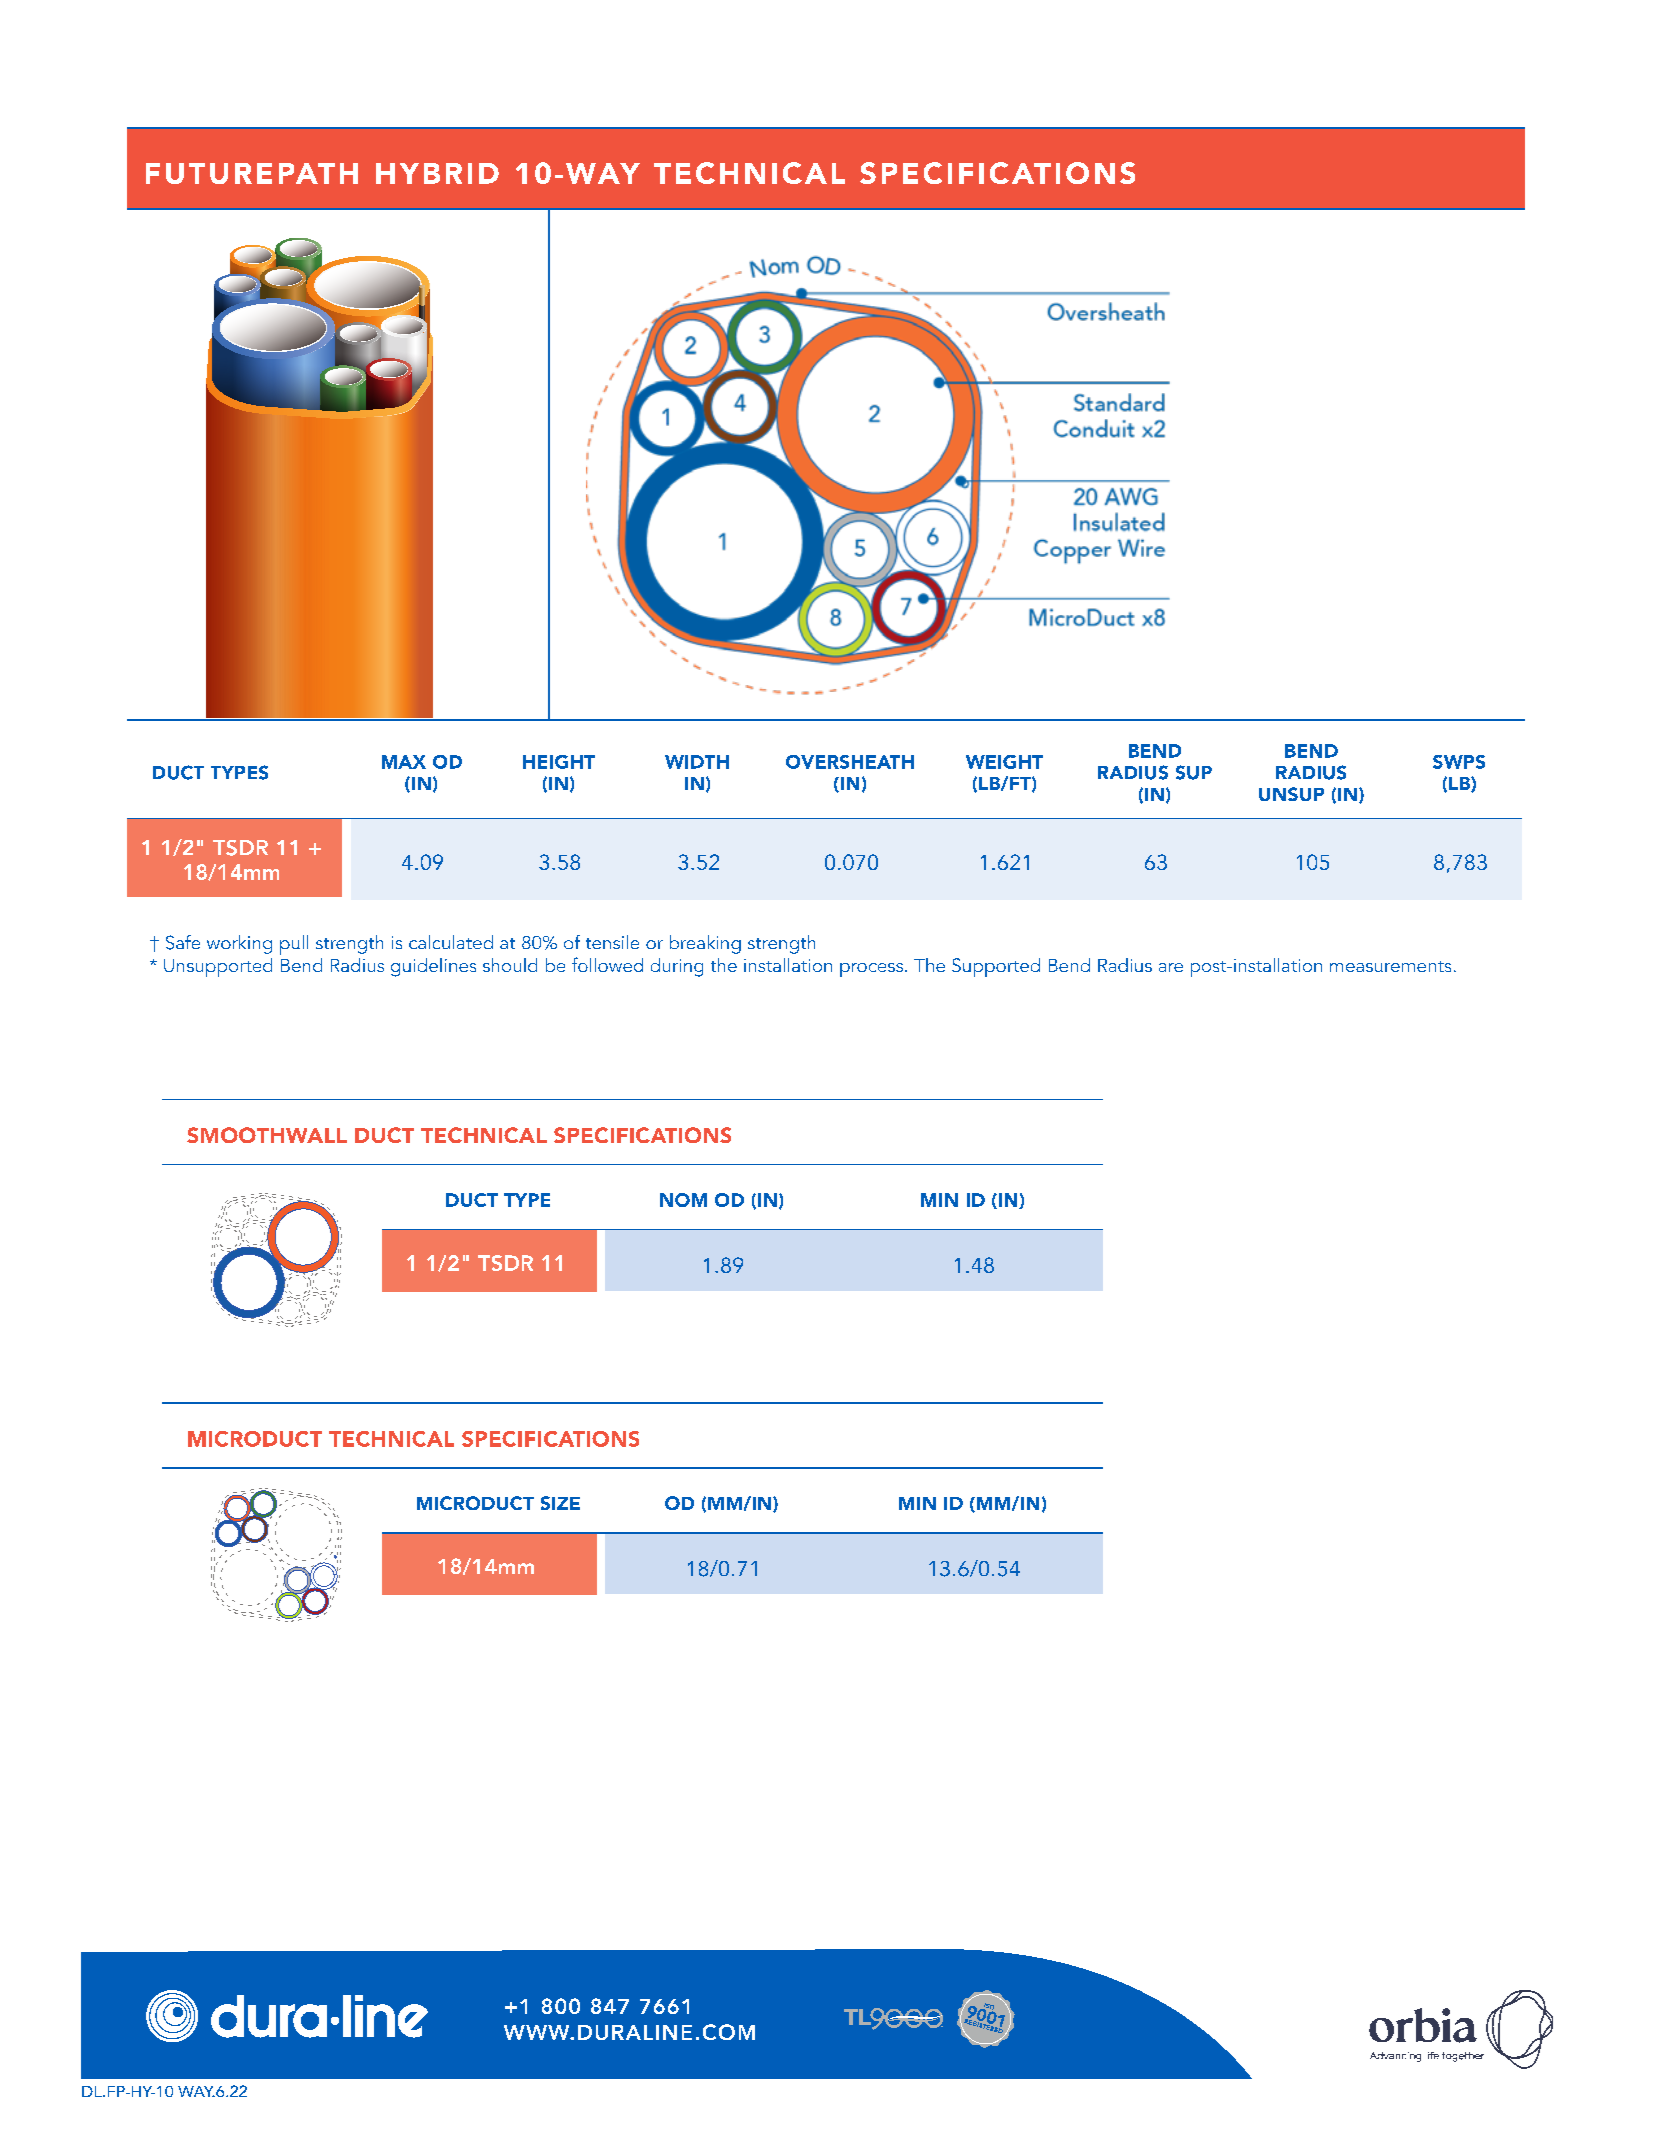 The height and width of the screenshot is (2144, 1657). Describe the element at coordinates (559, 762) in the screenshot. I see `HEIGHT` at that location.
